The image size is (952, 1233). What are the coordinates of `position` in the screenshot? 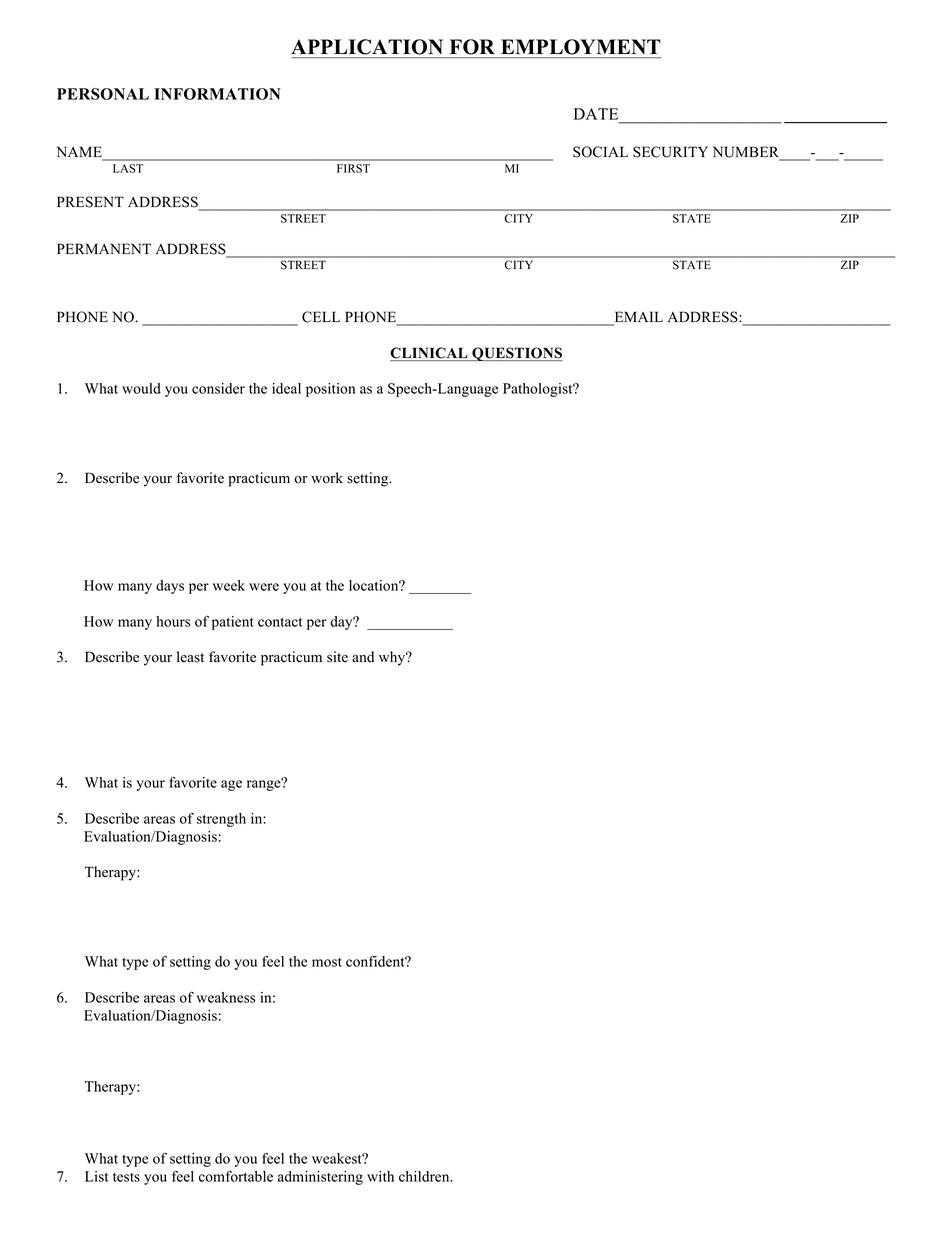 It's located at (330, 390).
